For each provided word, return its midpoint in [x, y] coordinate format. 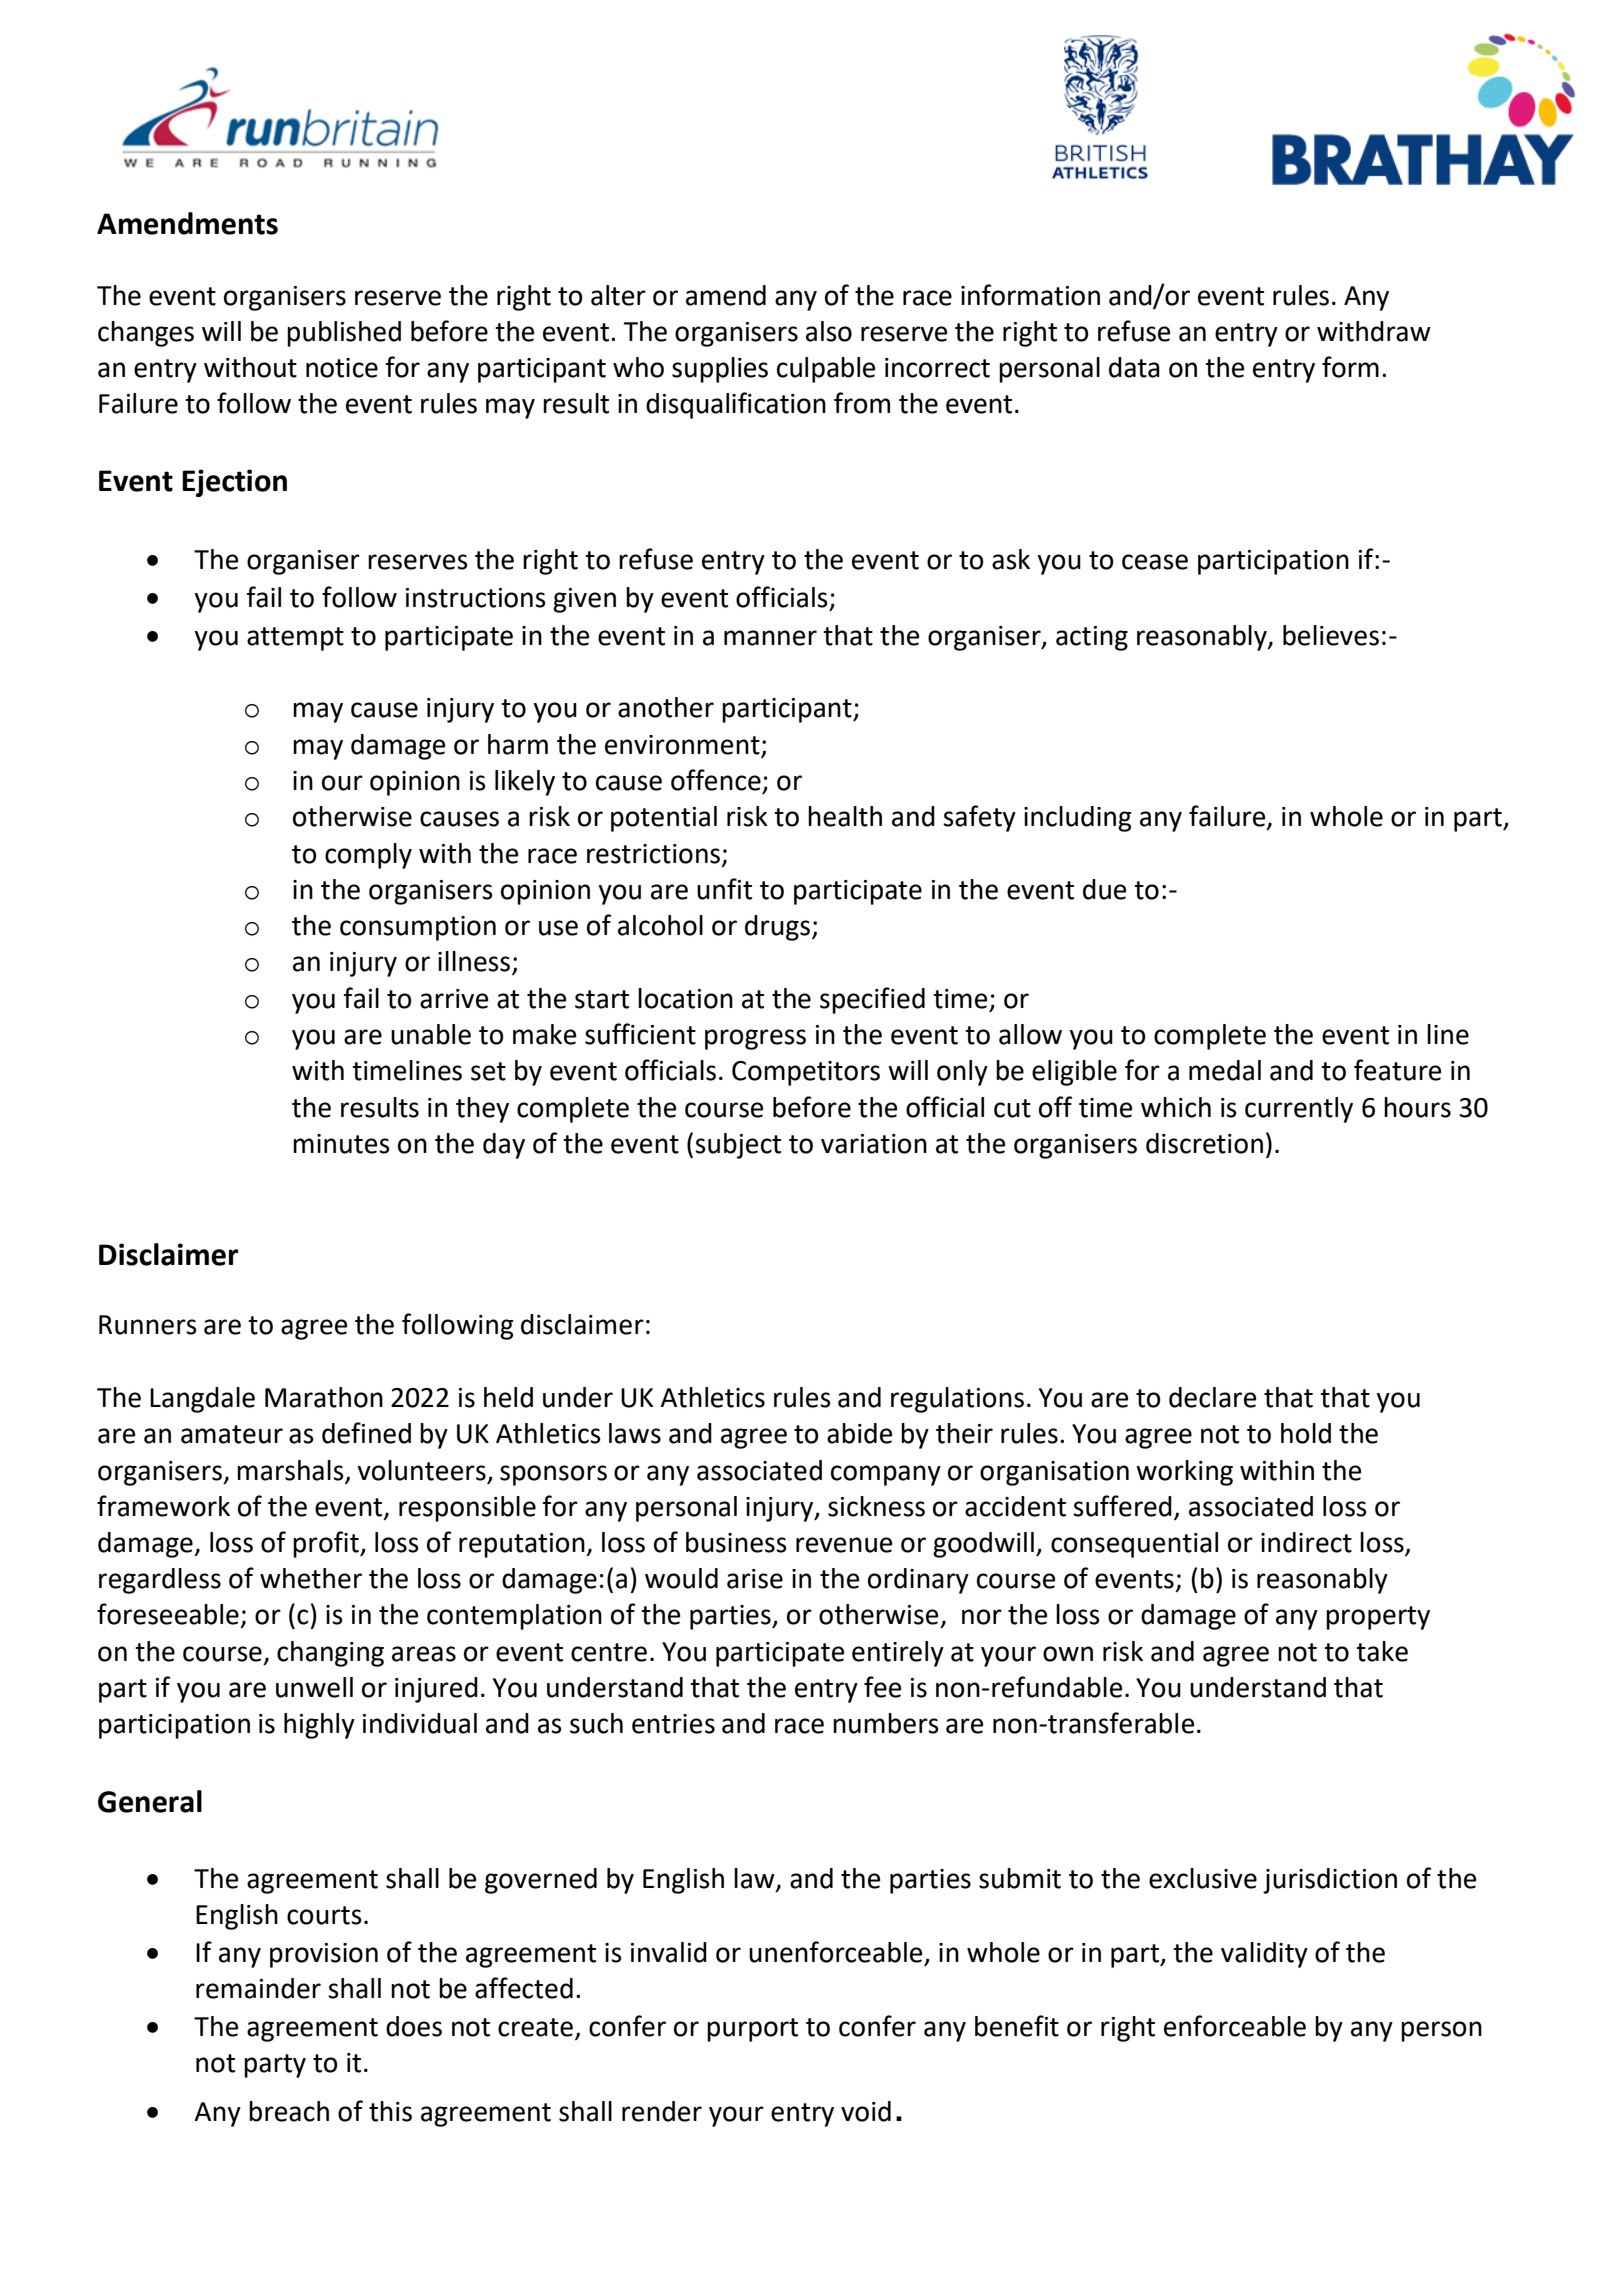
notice [342, 368]
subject [738, 1146]
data [1134, 367]
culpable [826, 370]
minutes [341, 1144]
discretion [1204, 1143]
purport [752, 2030]
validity [1264, 1955]
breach [289, 2111]
